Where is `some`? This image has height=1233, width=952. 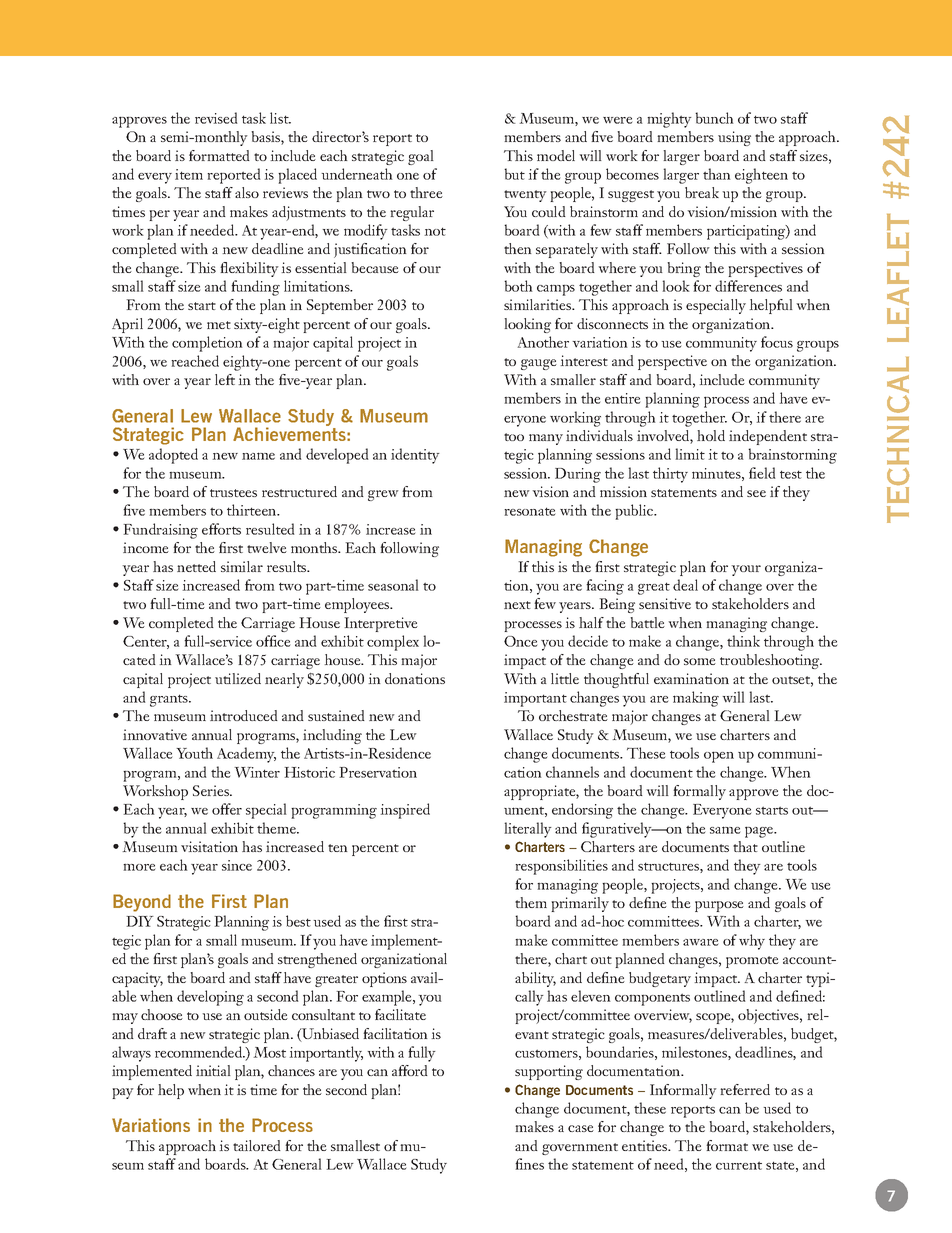 some is located at coordinates (700, 661).
